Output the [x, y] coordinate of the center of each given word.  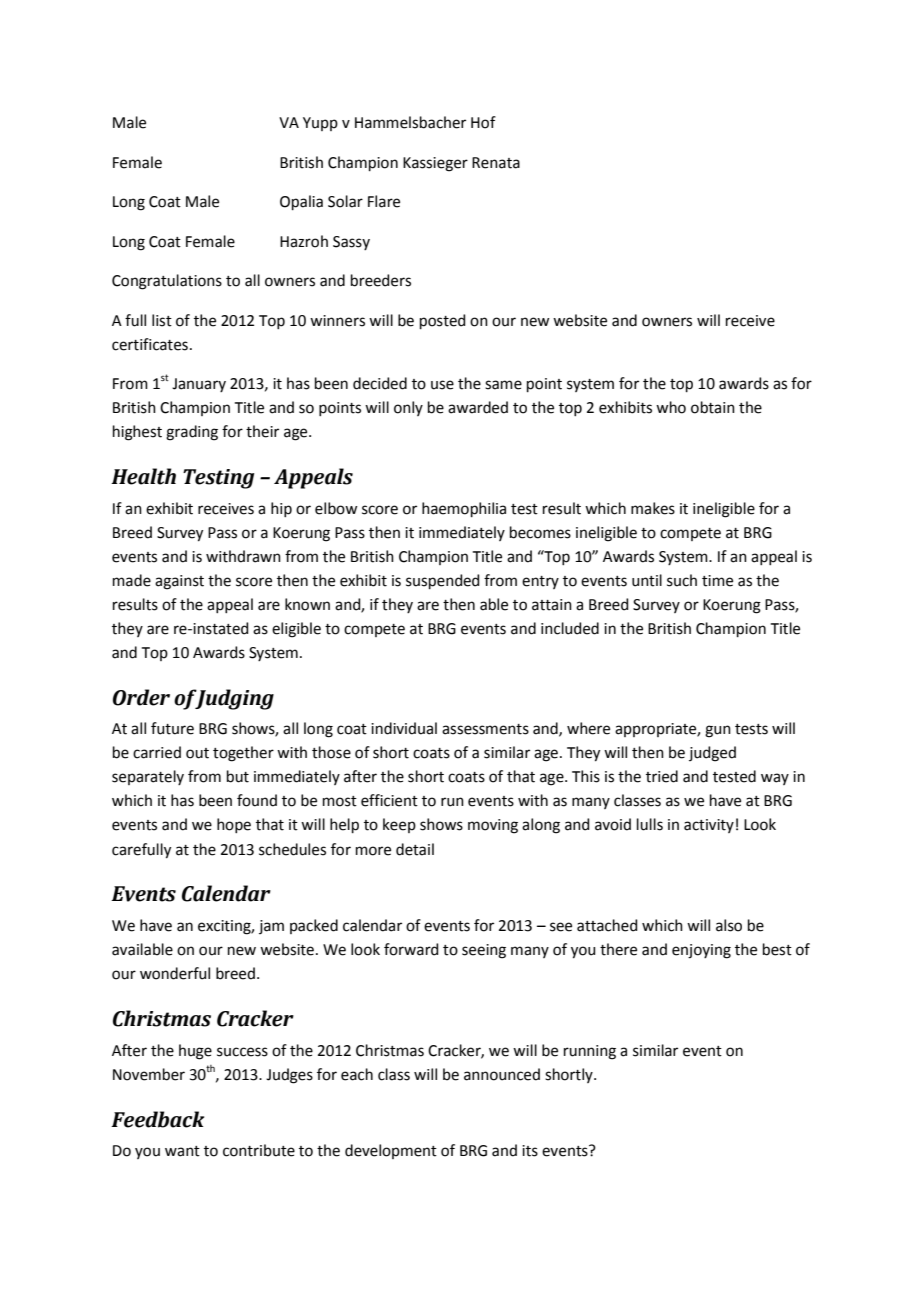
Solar [345, 201]
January [199, 385]
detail [415, 849]
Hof [483, 122]
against [179, 582]
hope [234, 825]
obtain [713, 407]
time [717, 581]
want [182, 1151]
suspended [443, 581]
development [391, 1151]
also [729, 925]
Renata [496, 163]
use [442, 385]
